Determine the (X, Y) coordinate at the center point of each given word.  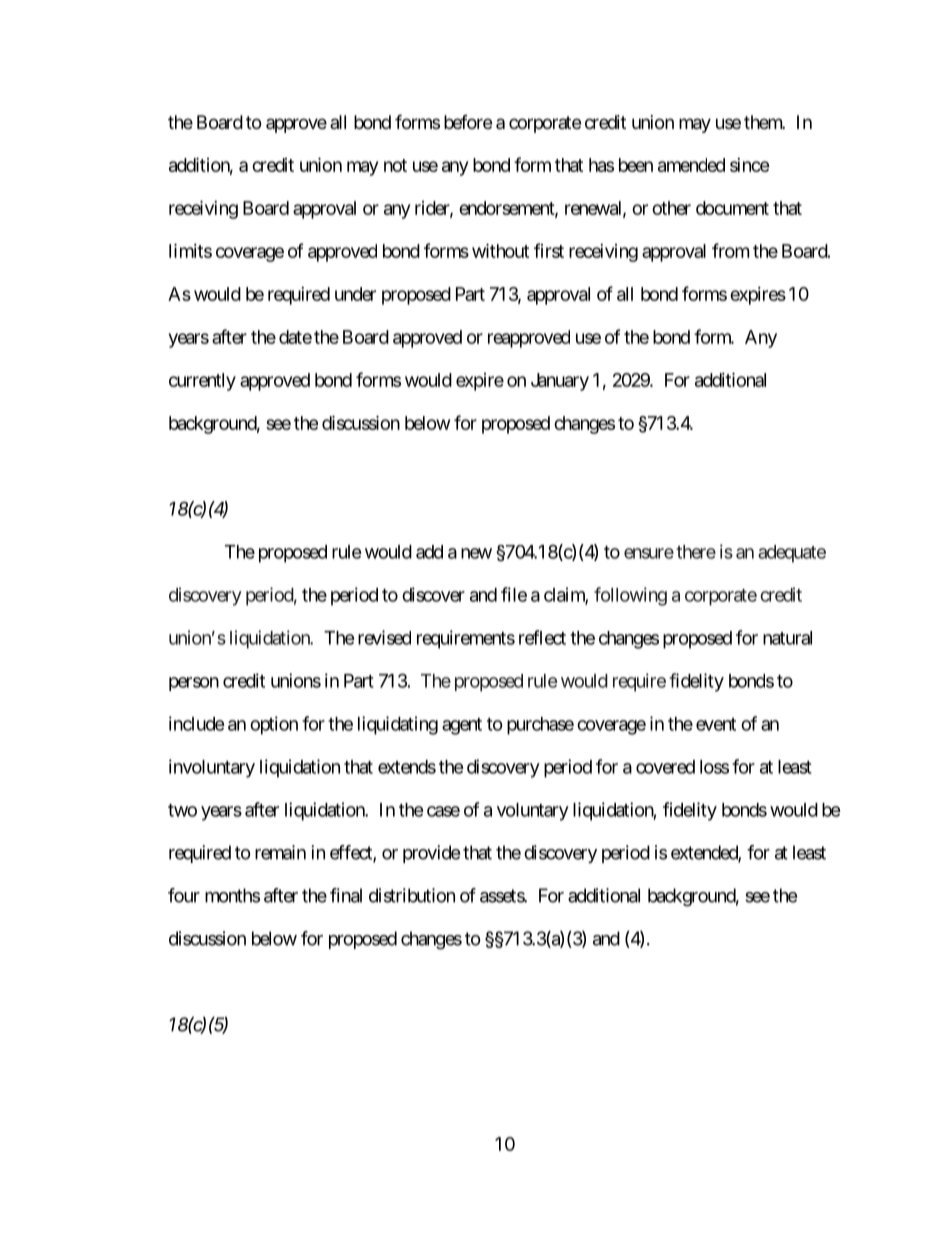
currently (202, 382)
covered (665, 767)
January (560, 382)
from (730, 250)
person (194, 684)
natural (787, 638)
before (468, 122)
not (395, 165)
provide (431, 854)
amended (691, 165)
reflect (542, 637)
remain (280, 852)
